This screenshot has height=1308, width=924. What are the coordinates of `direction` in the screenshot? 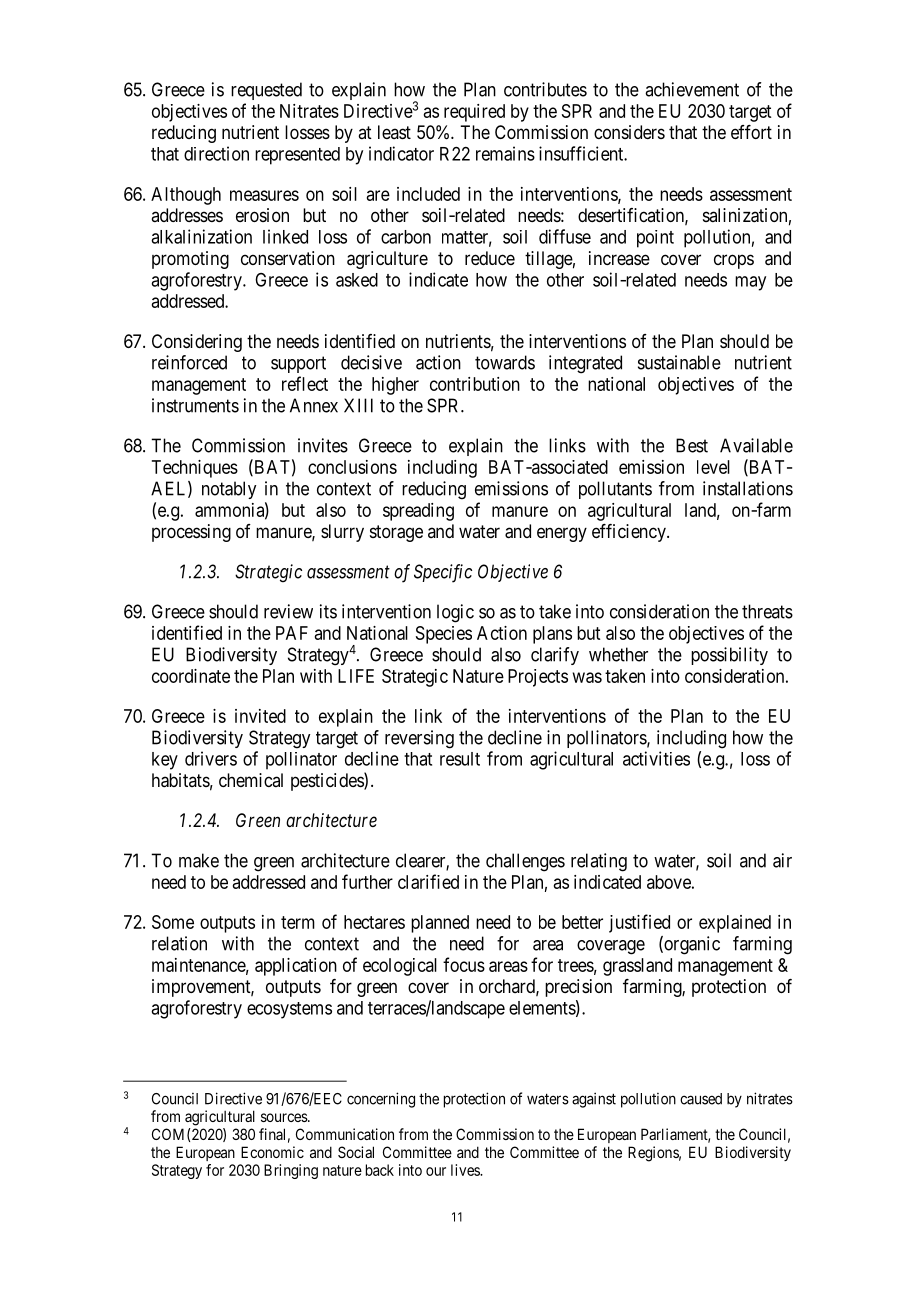 It's located at (216, 153).
